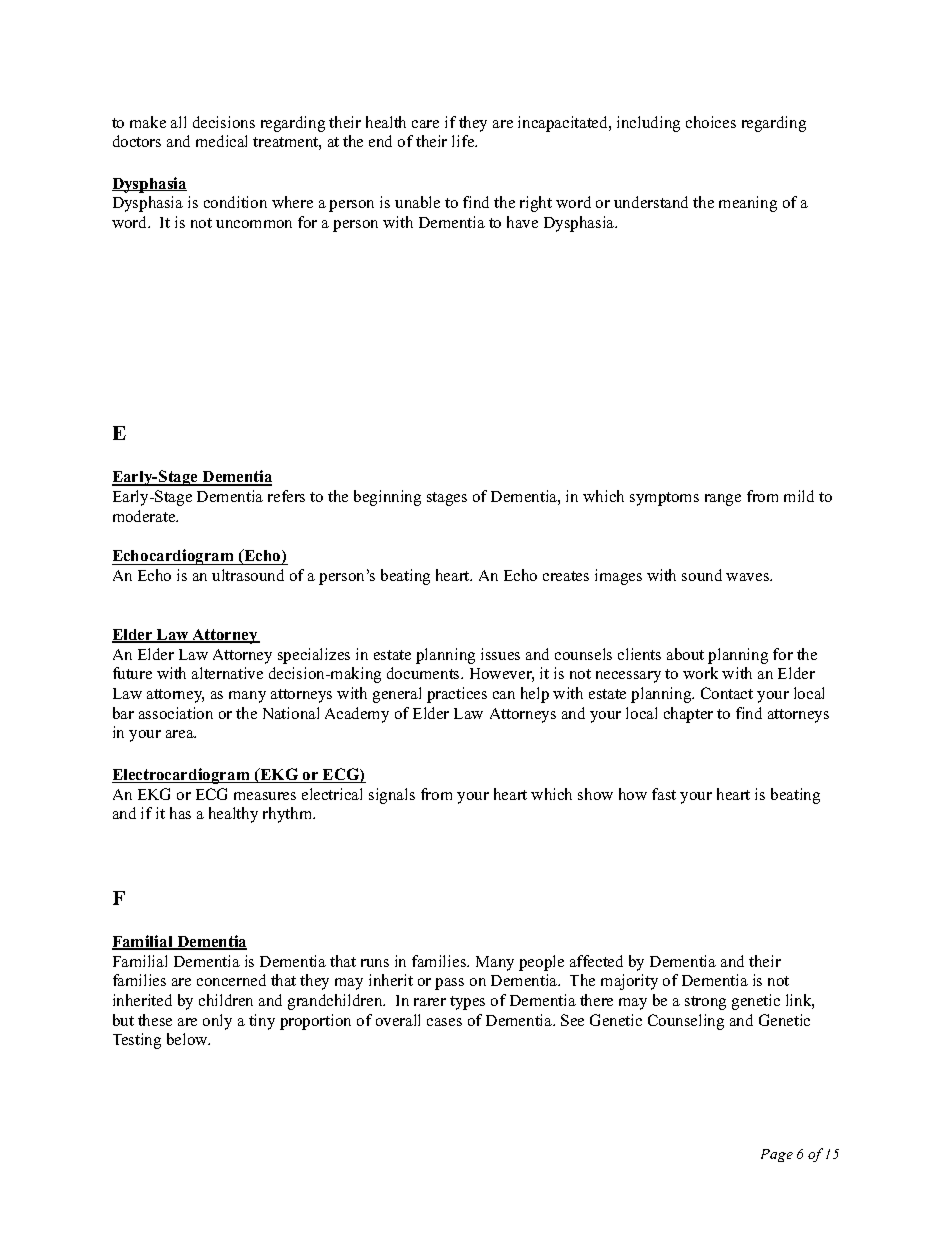  I want to click on chapter, so click(688, 715).
